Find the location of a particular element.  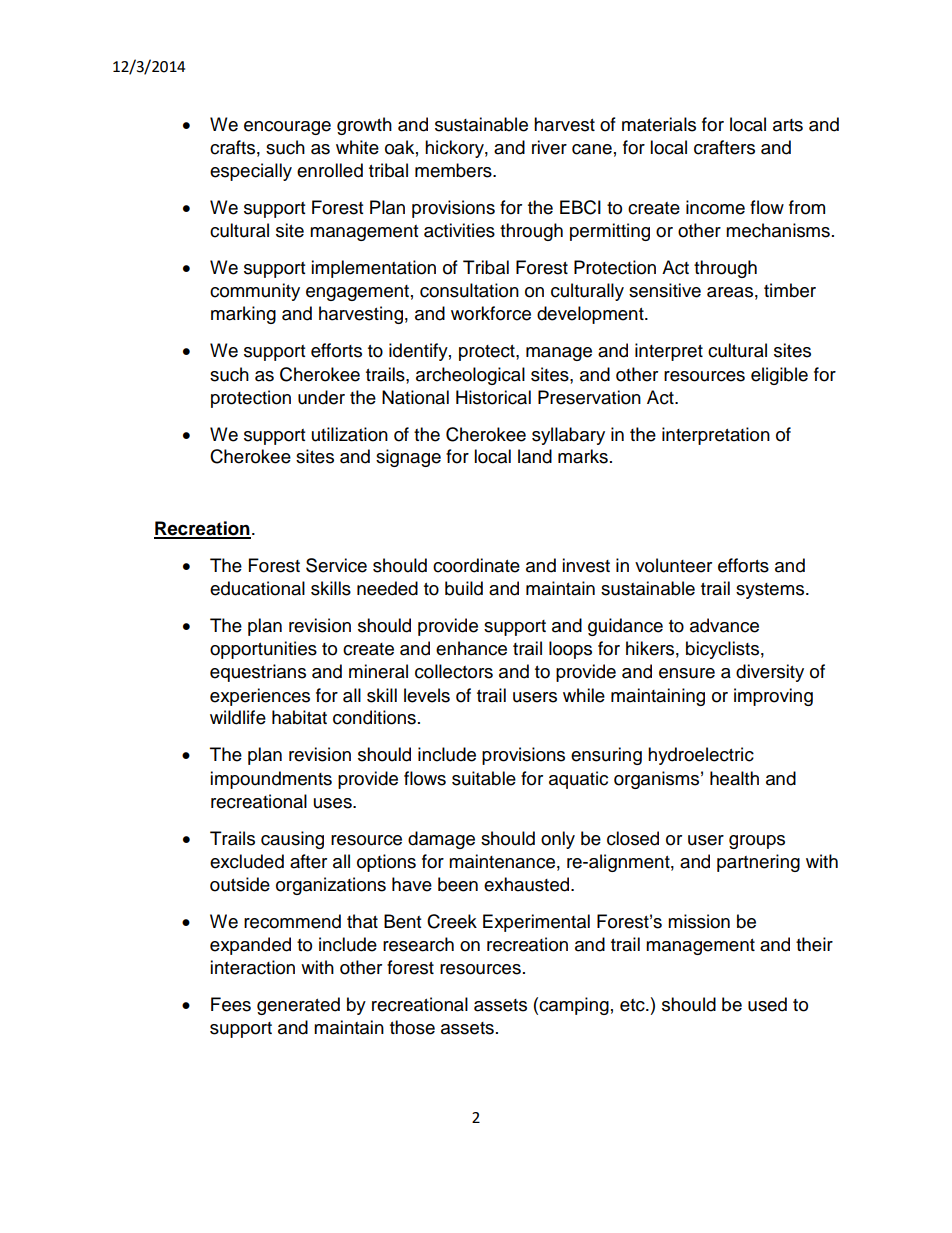

encourage is located at coordinates (287, 128).
